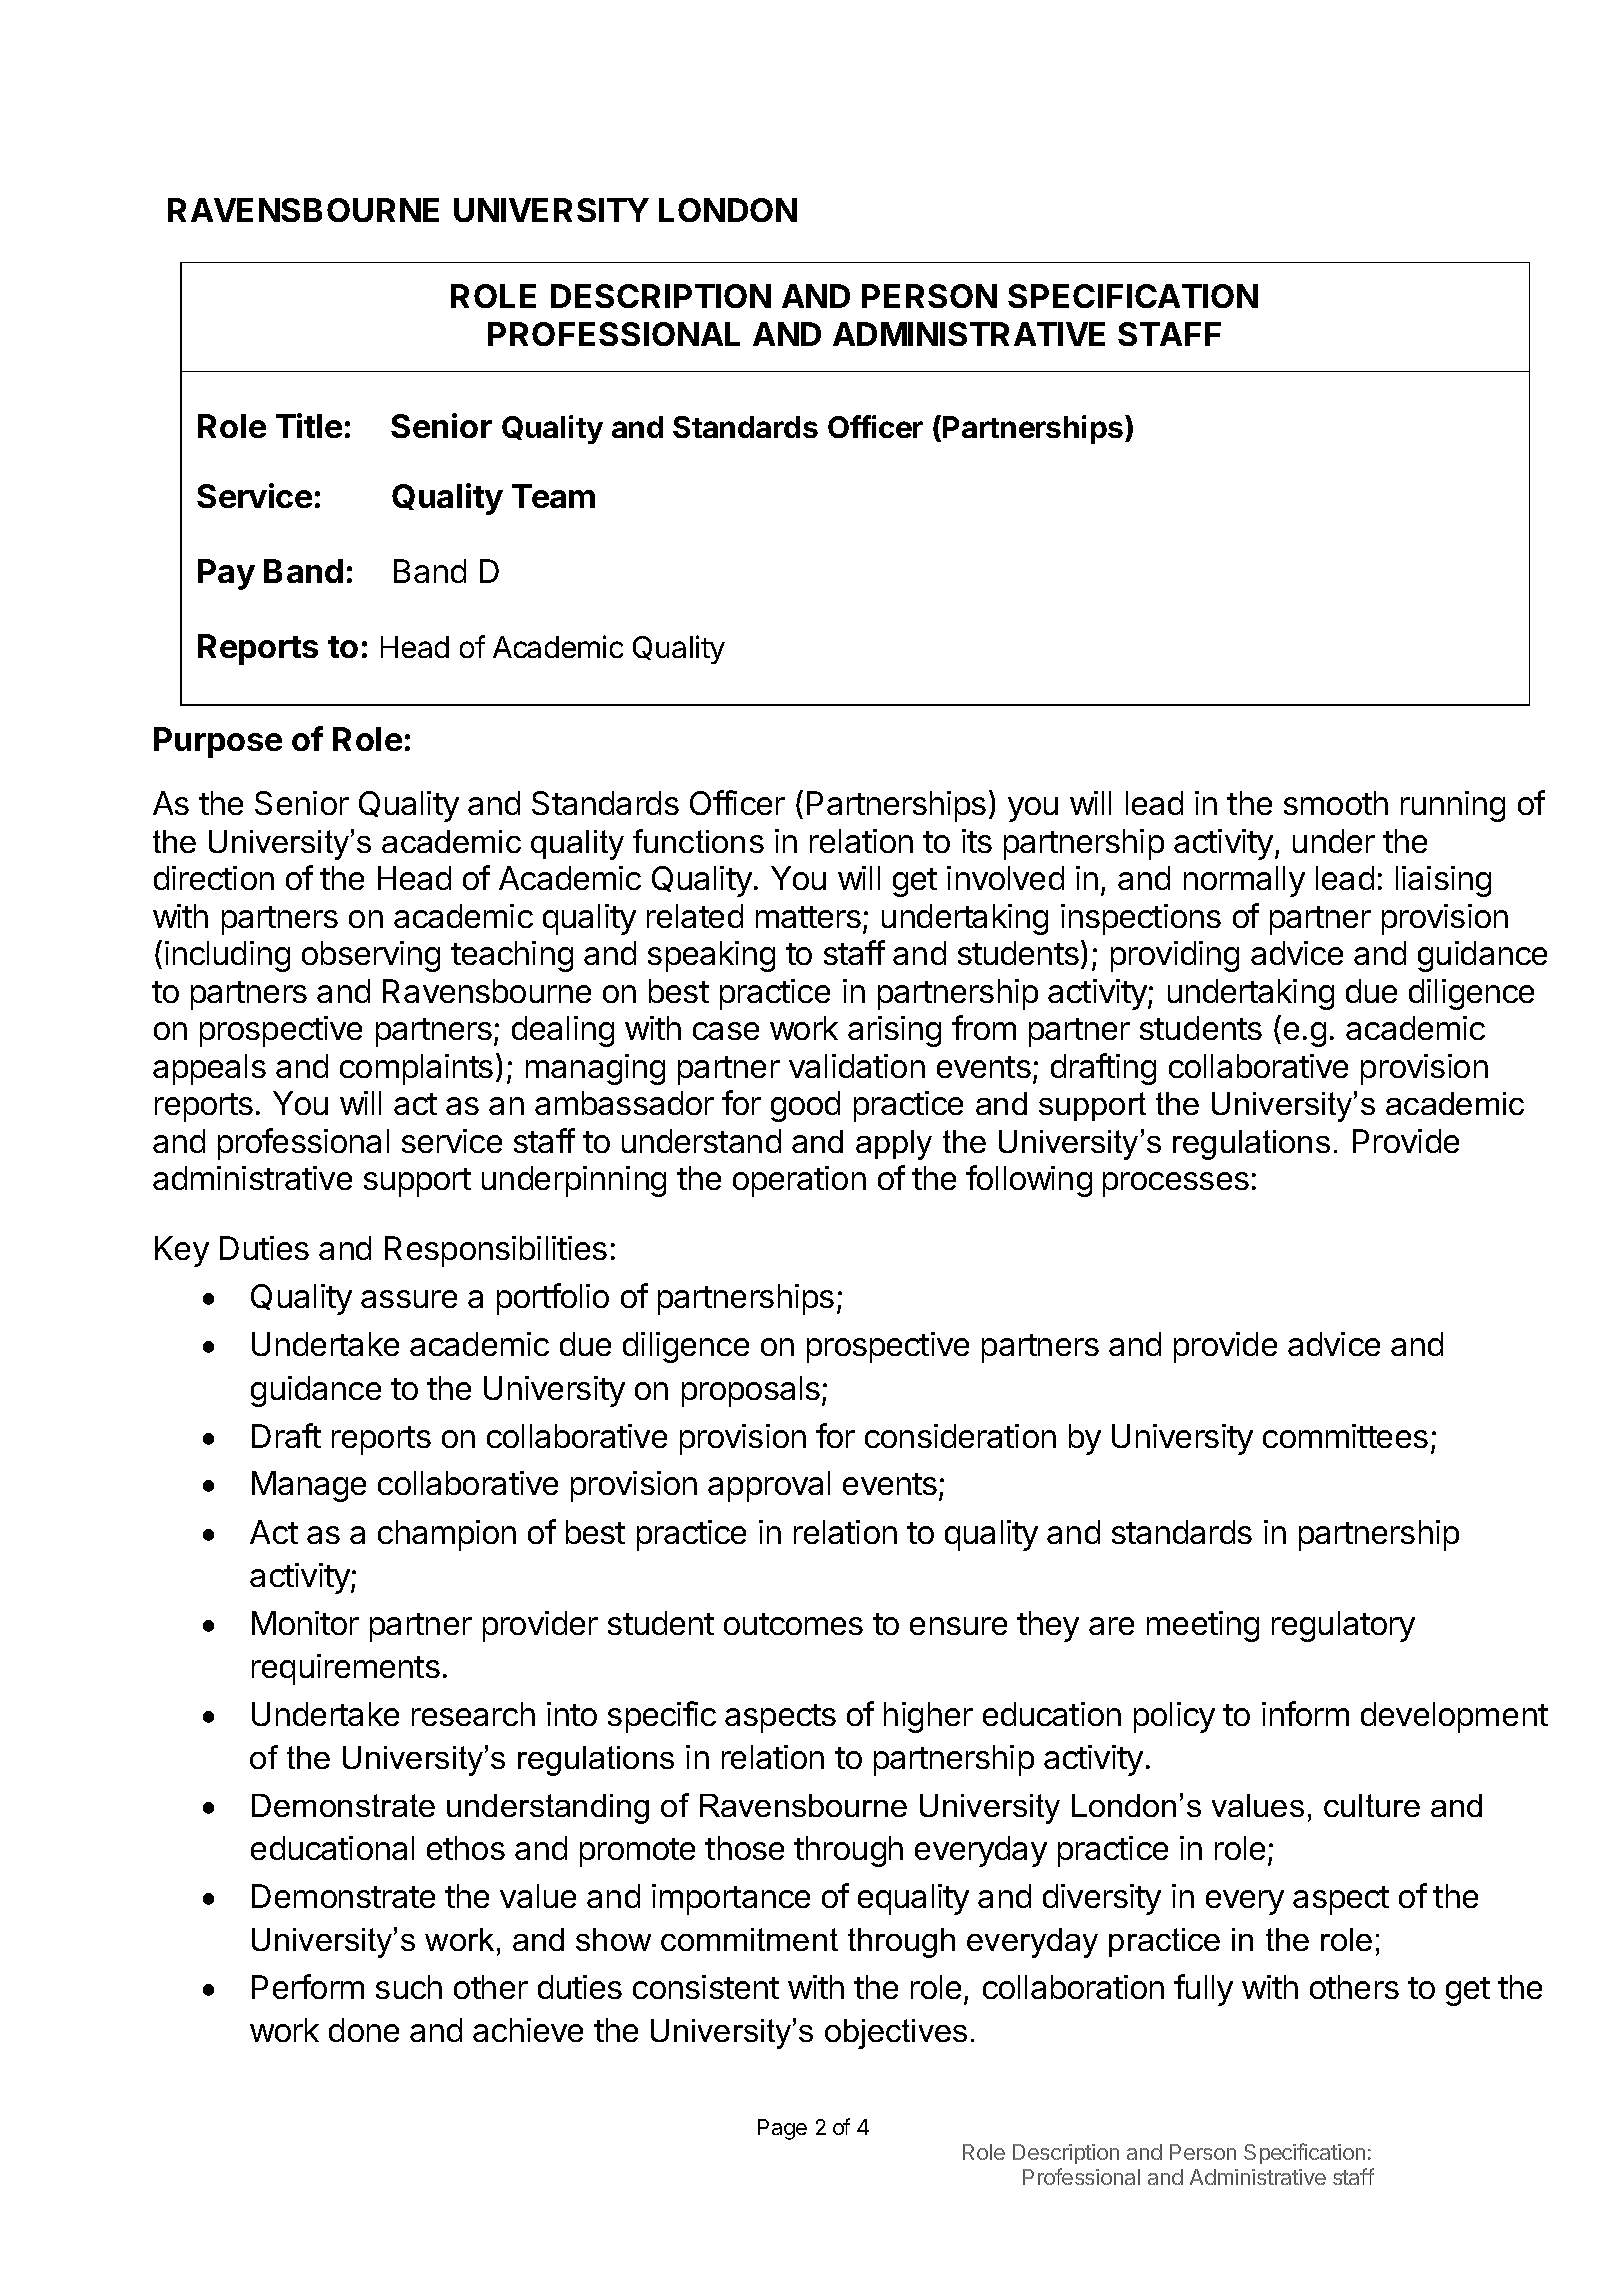  I want to click on approval, so click(769, 1486).
